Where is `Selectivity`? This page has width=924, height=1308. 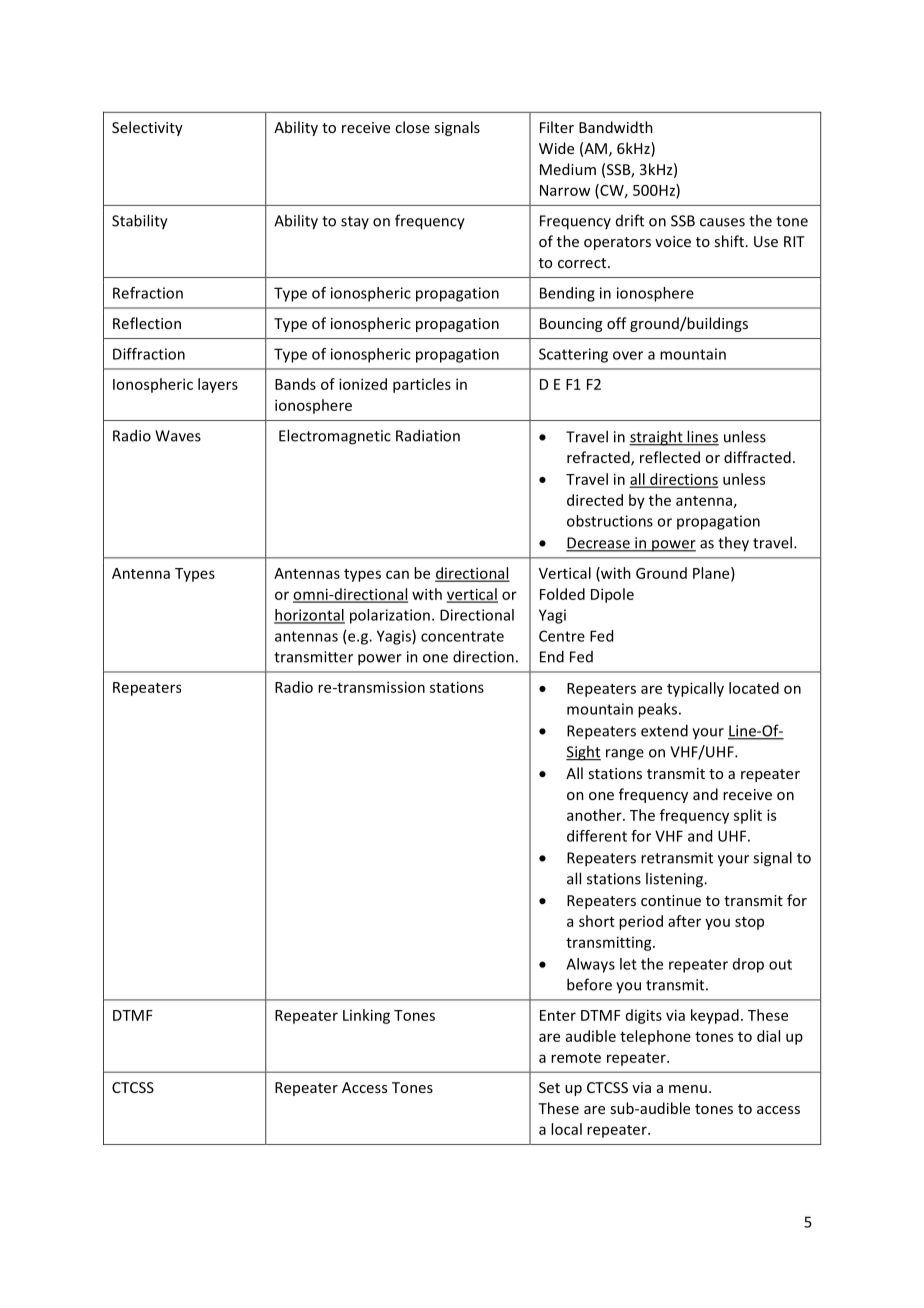
Selectivity is located at coordinates (147, 128).
